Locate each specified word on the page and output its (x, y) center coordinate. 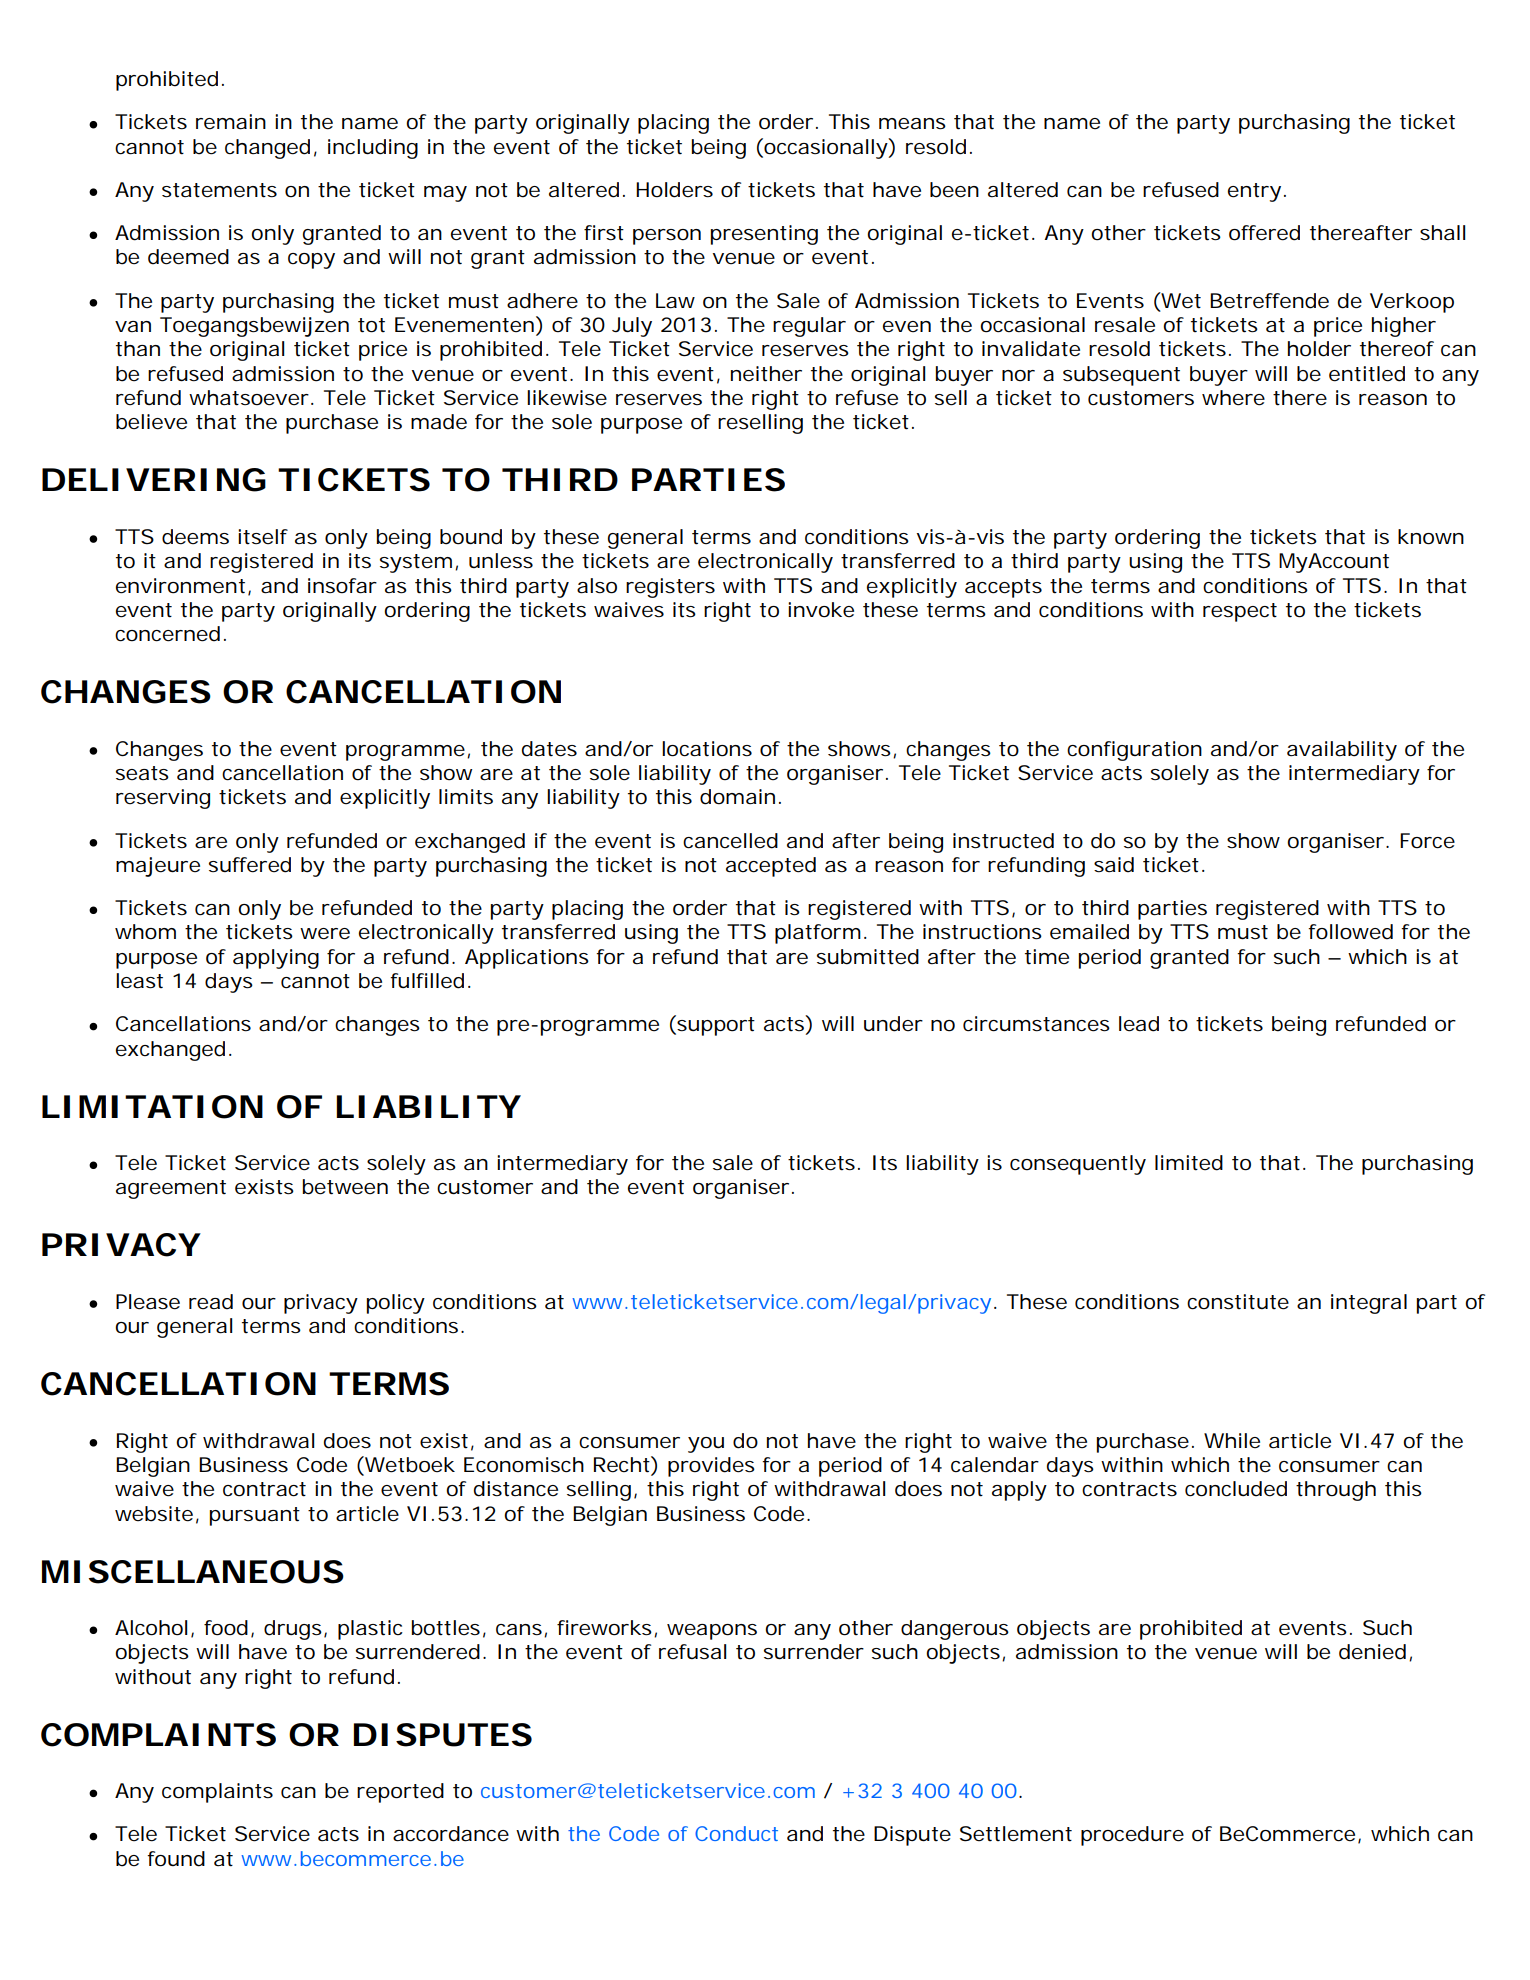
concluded (1236, 1489)
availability (1342, 751)
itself (263, 537)
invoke (821, 610)
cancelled (730, 841)
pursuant (255, 1516)
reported (400, 1793)
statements (219, 190)
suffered (250, 865)
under (893, 1024)
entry (1254, 192)
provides (711, 1467)
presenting (764, 235)
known (1431, 537)
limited (1189, 1163)
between (345, 1187)
